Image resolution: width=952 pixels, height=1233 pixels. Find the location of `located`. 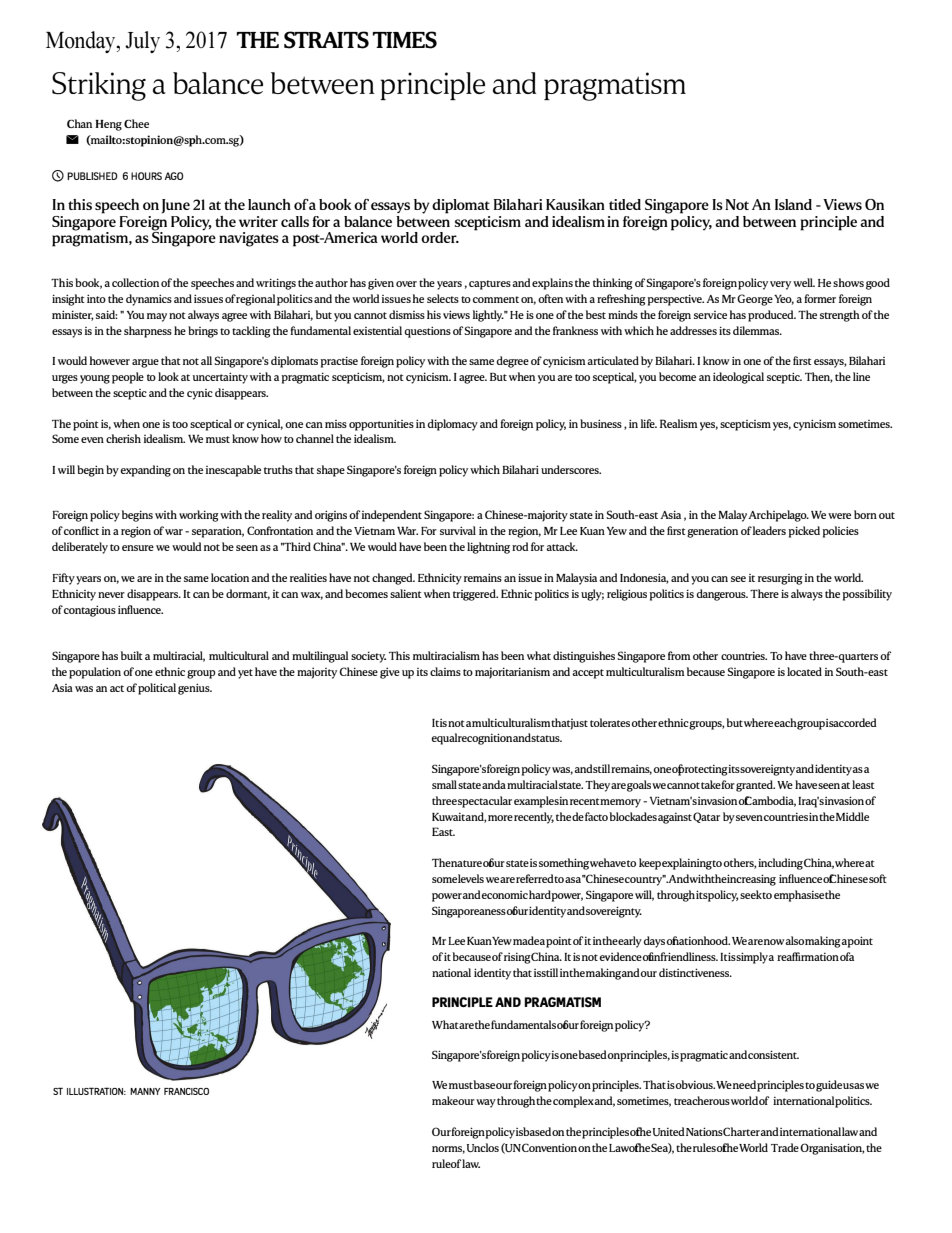

located is located at coordinates (804, 671).
